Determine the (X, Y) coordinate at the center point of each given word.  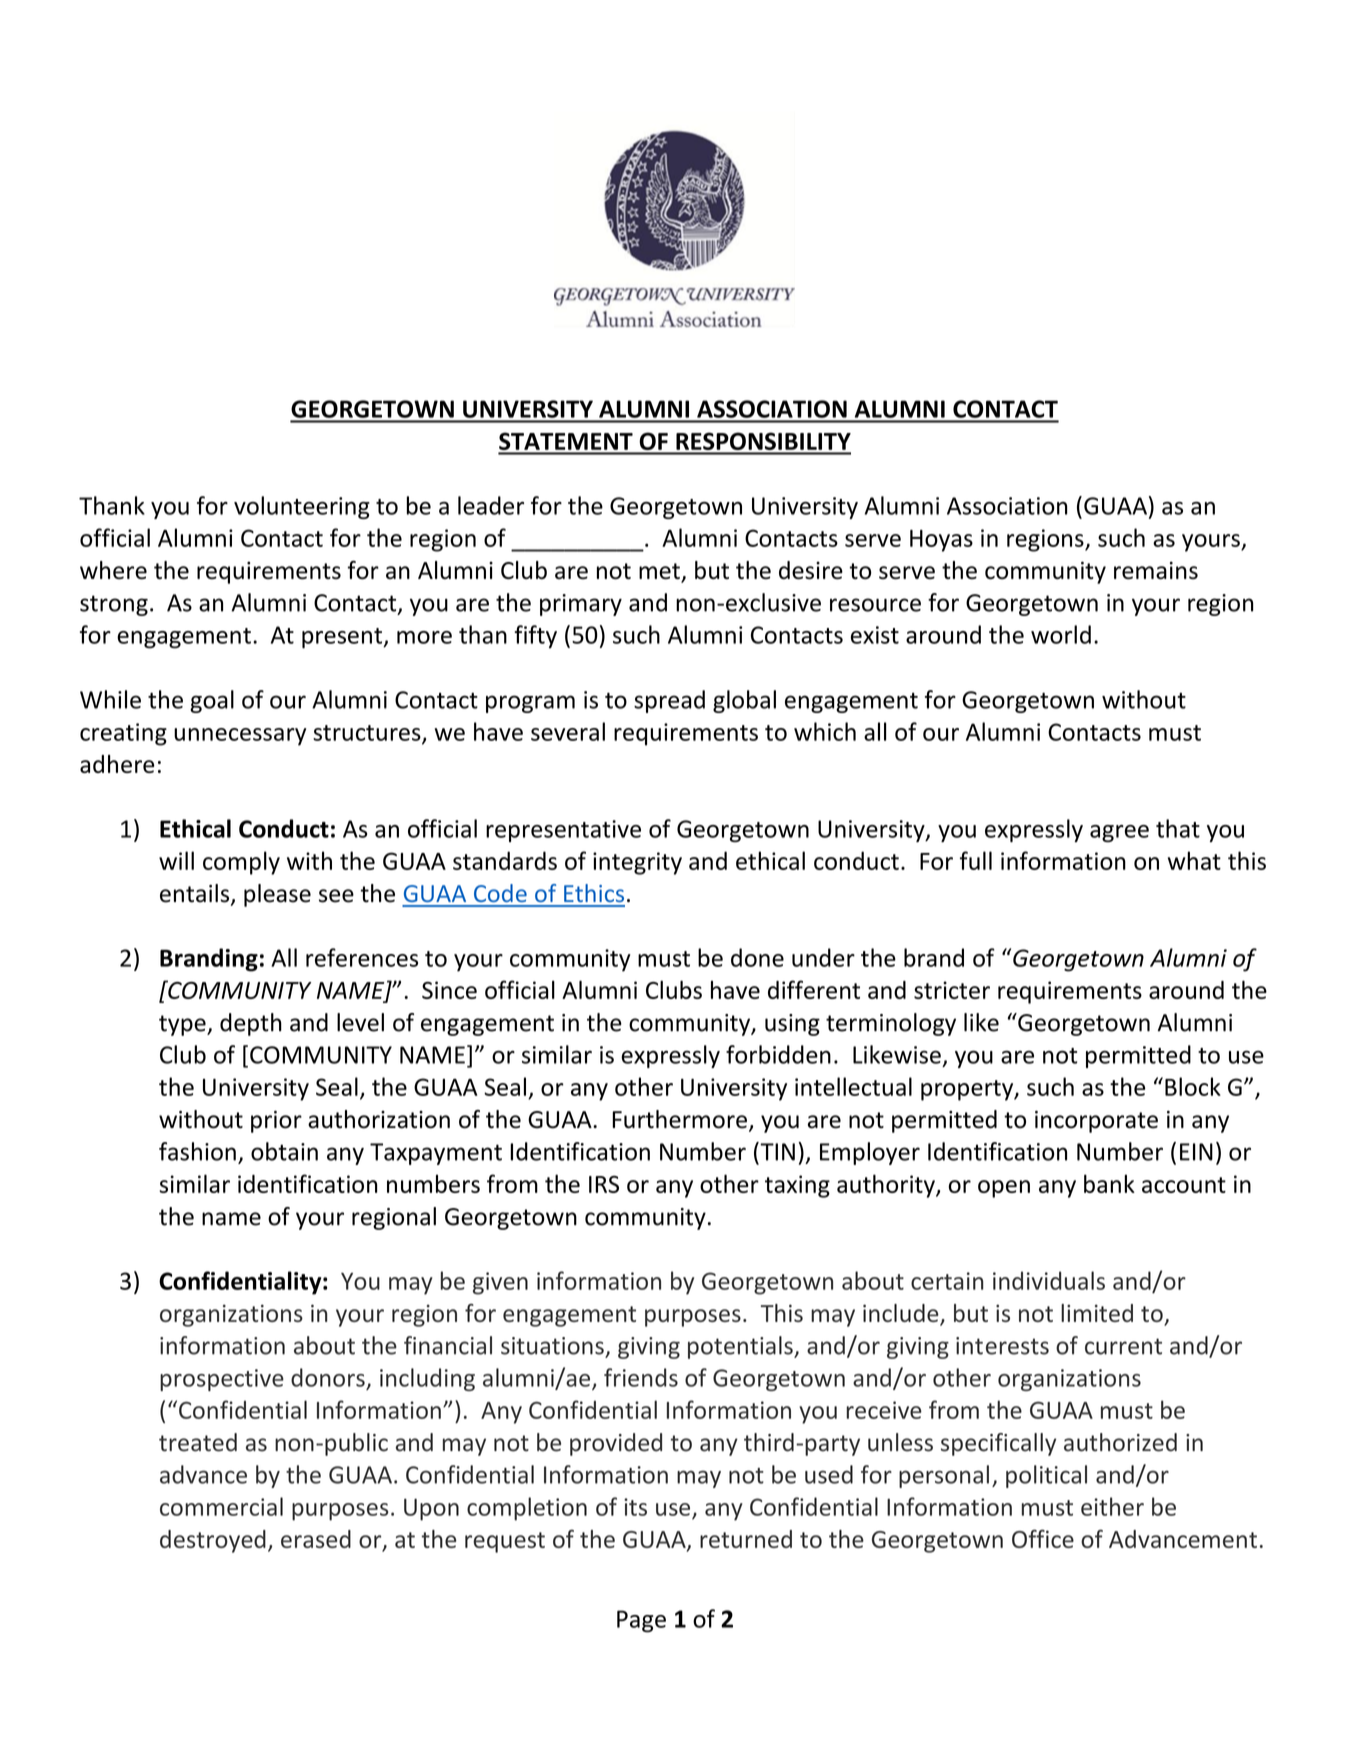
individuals (1049, 1280)
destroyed (213, 1541)
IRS (604, 1184)
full (976, 860)
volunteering (302, 507)
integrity (637, 863)
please (277, 895)
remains (1156, 570)
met (660, 572)
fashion (197, 1151)
